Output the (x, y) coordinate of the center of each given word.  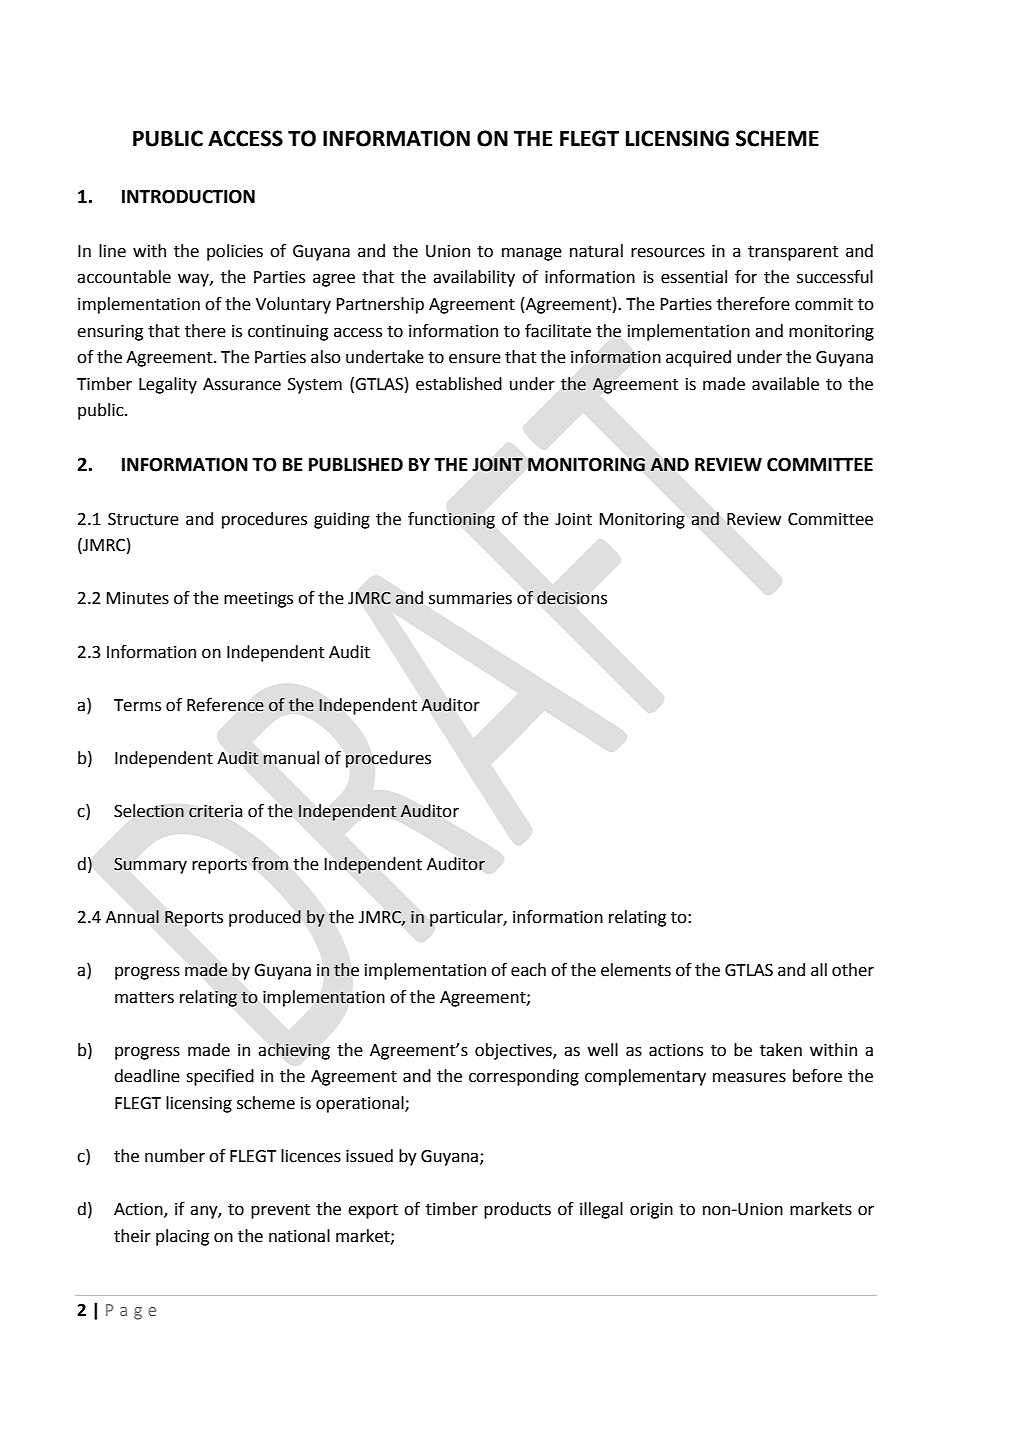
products (517, 1210)
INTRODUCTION (188, 196)
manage (532, 254)
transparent (793, 253)
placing (182, 1237)
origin (651, 1211)
